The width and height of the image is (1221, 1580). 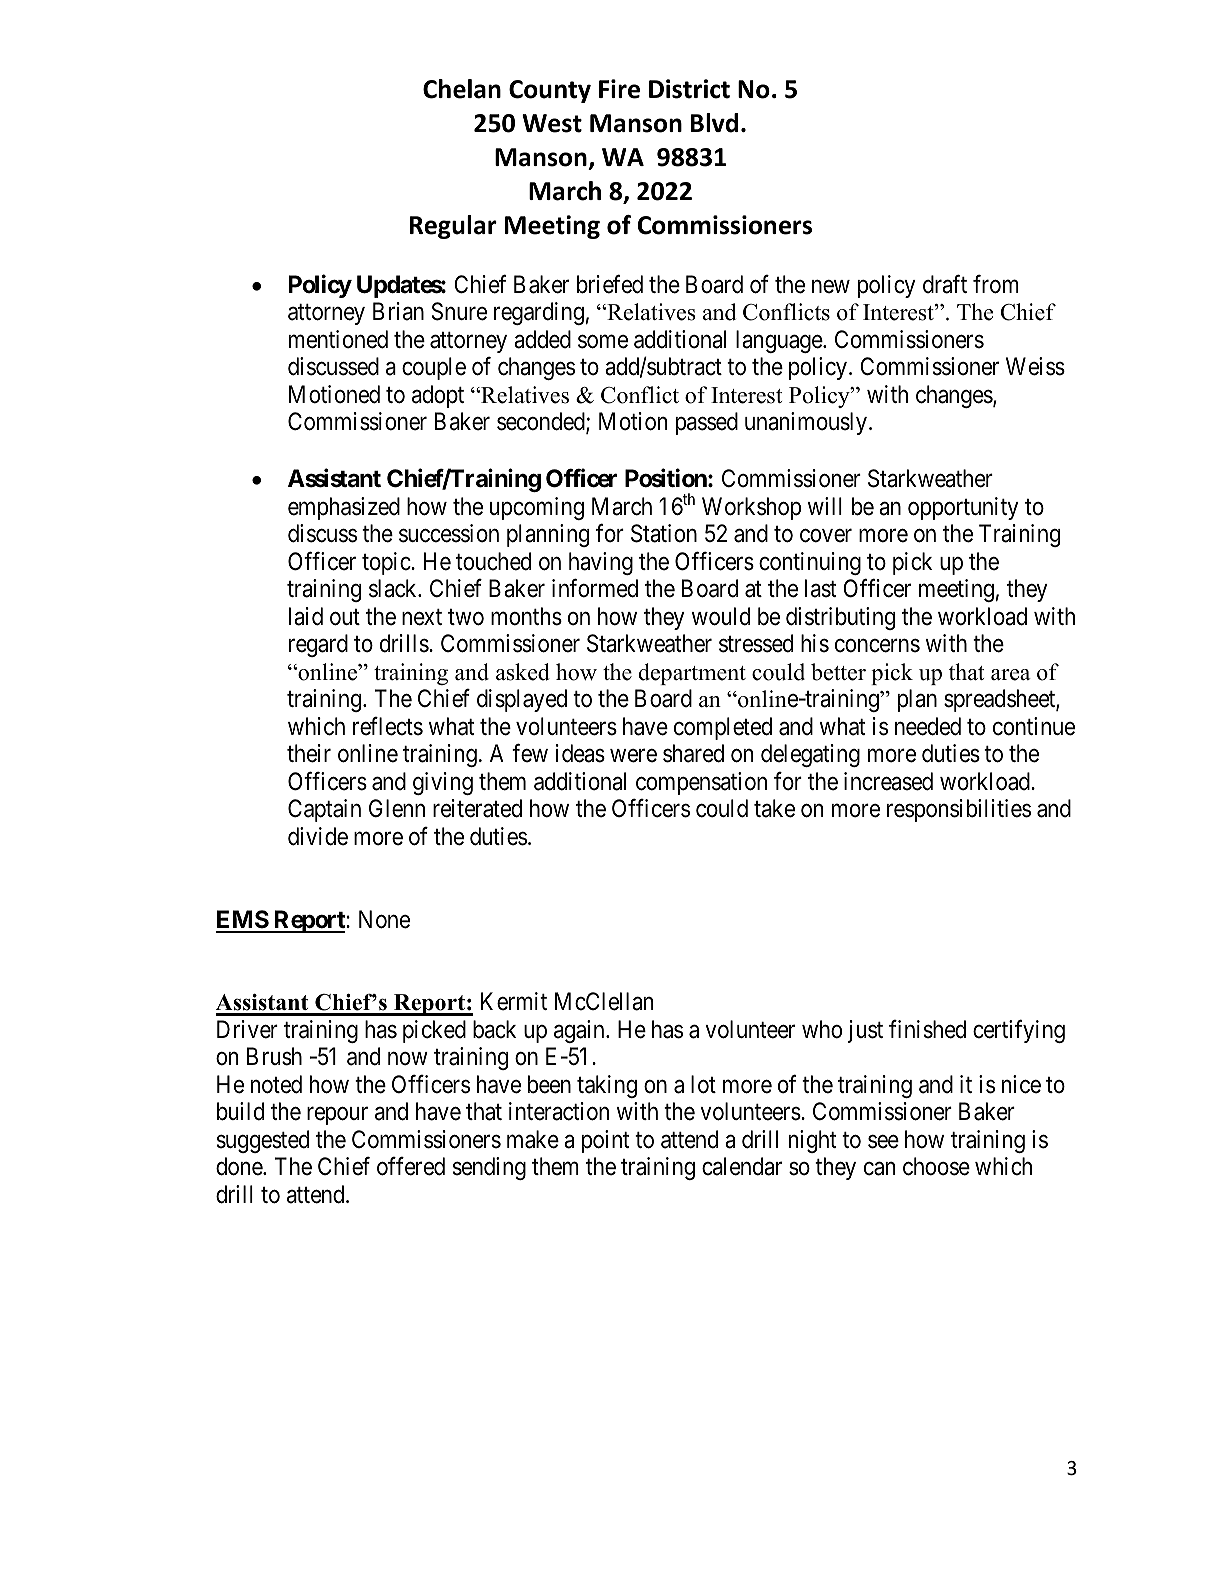 What do you see at coordinates (877, 646) in the image?
I see `concerns` at bounding box center [877, 646].
